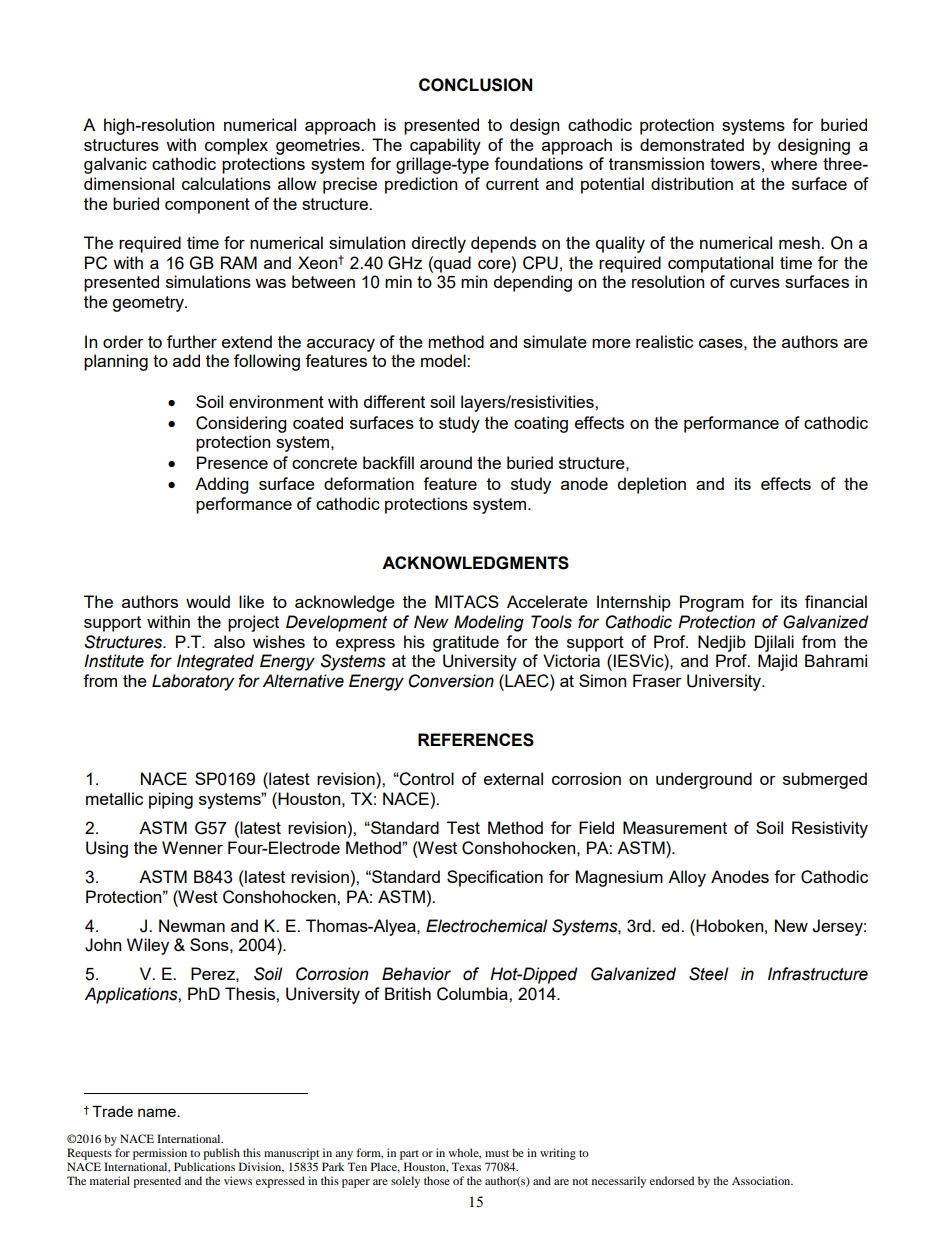 The image size is (952, 1233). Describe the element at coordinates (692, 144) in the image. I see `demonstrated` at that location.
